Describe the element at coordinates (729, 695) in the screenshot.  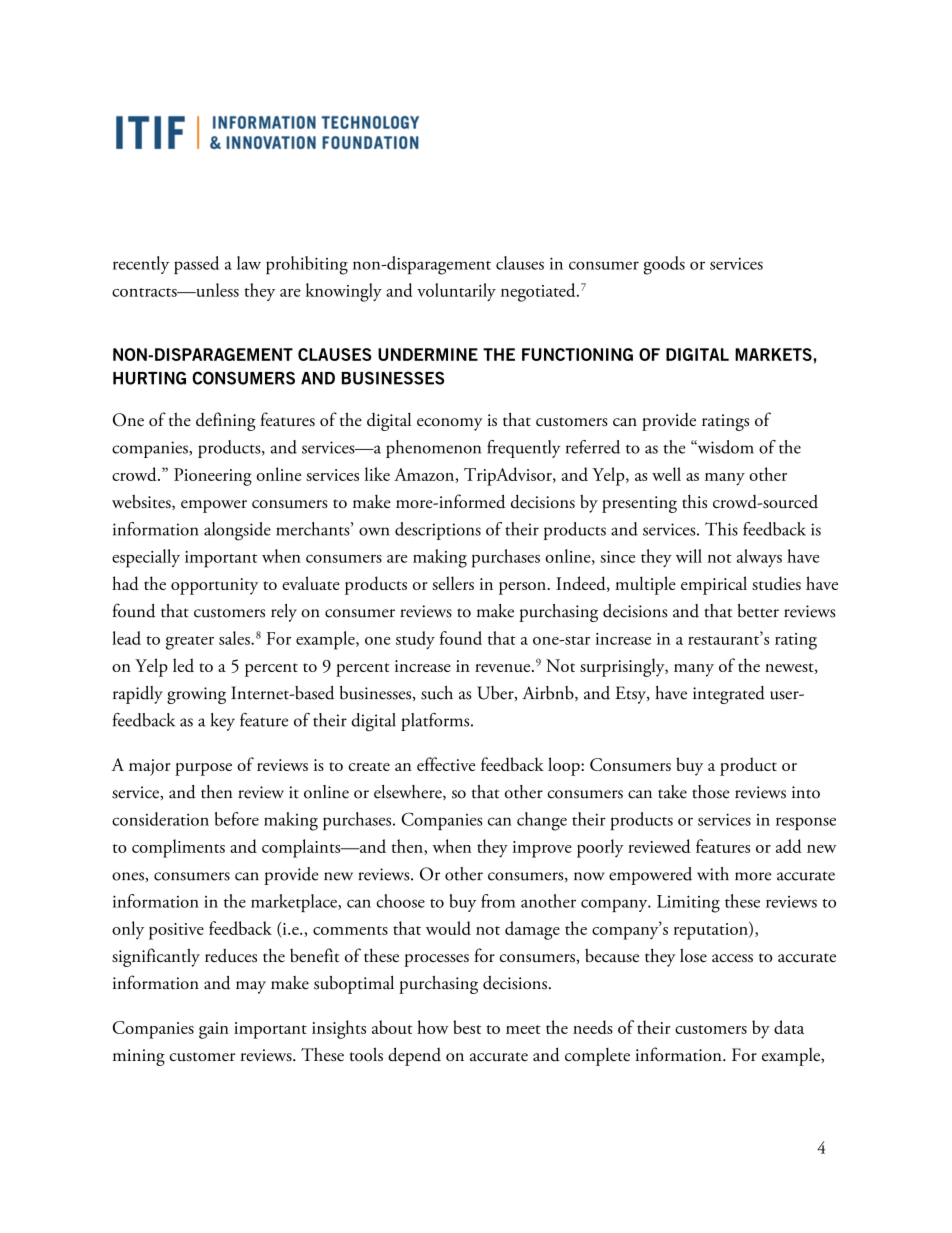
I see `integrated` at that location.
